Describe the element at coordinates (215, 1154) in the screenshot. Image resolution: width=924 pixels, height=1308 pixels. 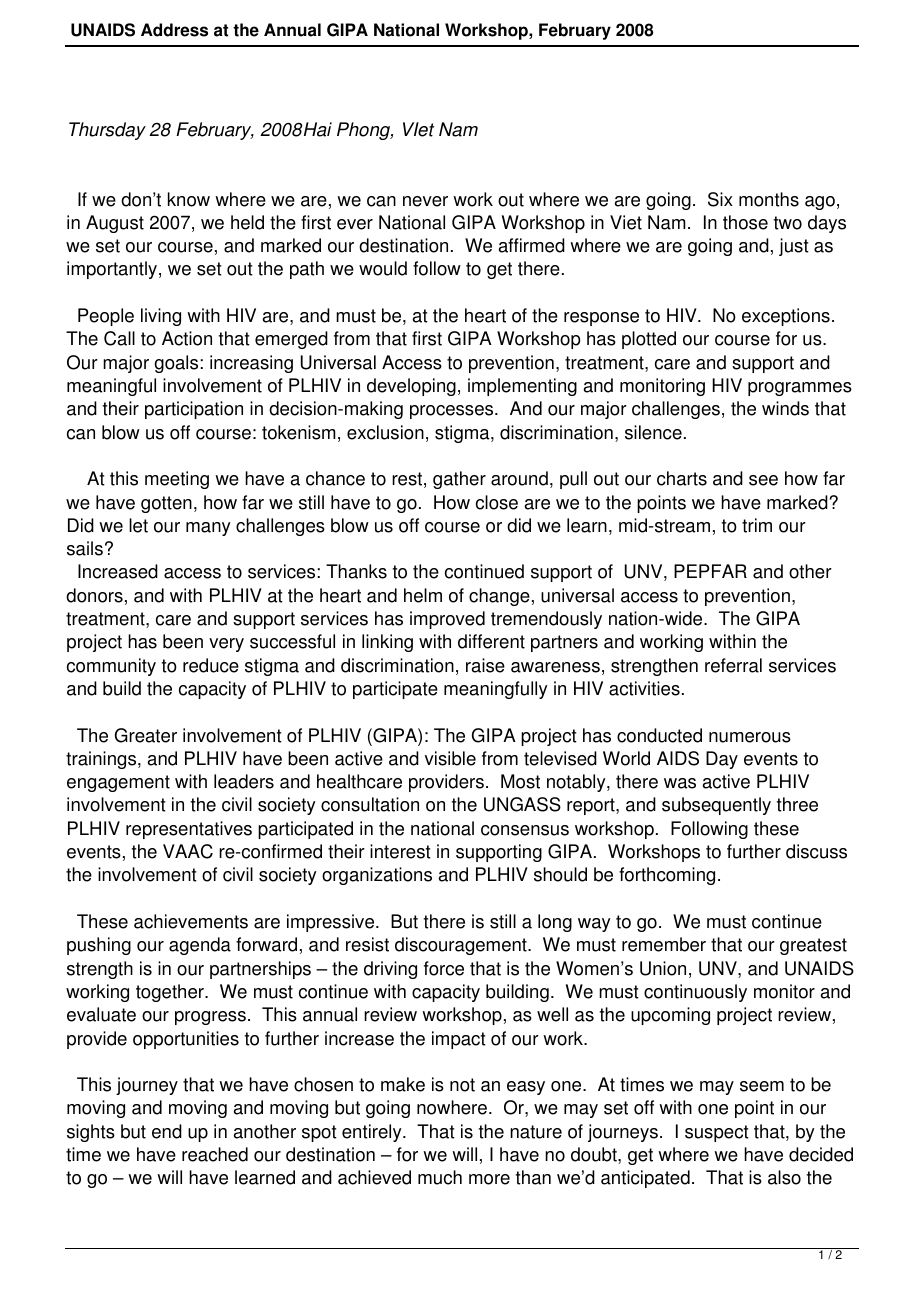
I see `reached` at that location.
